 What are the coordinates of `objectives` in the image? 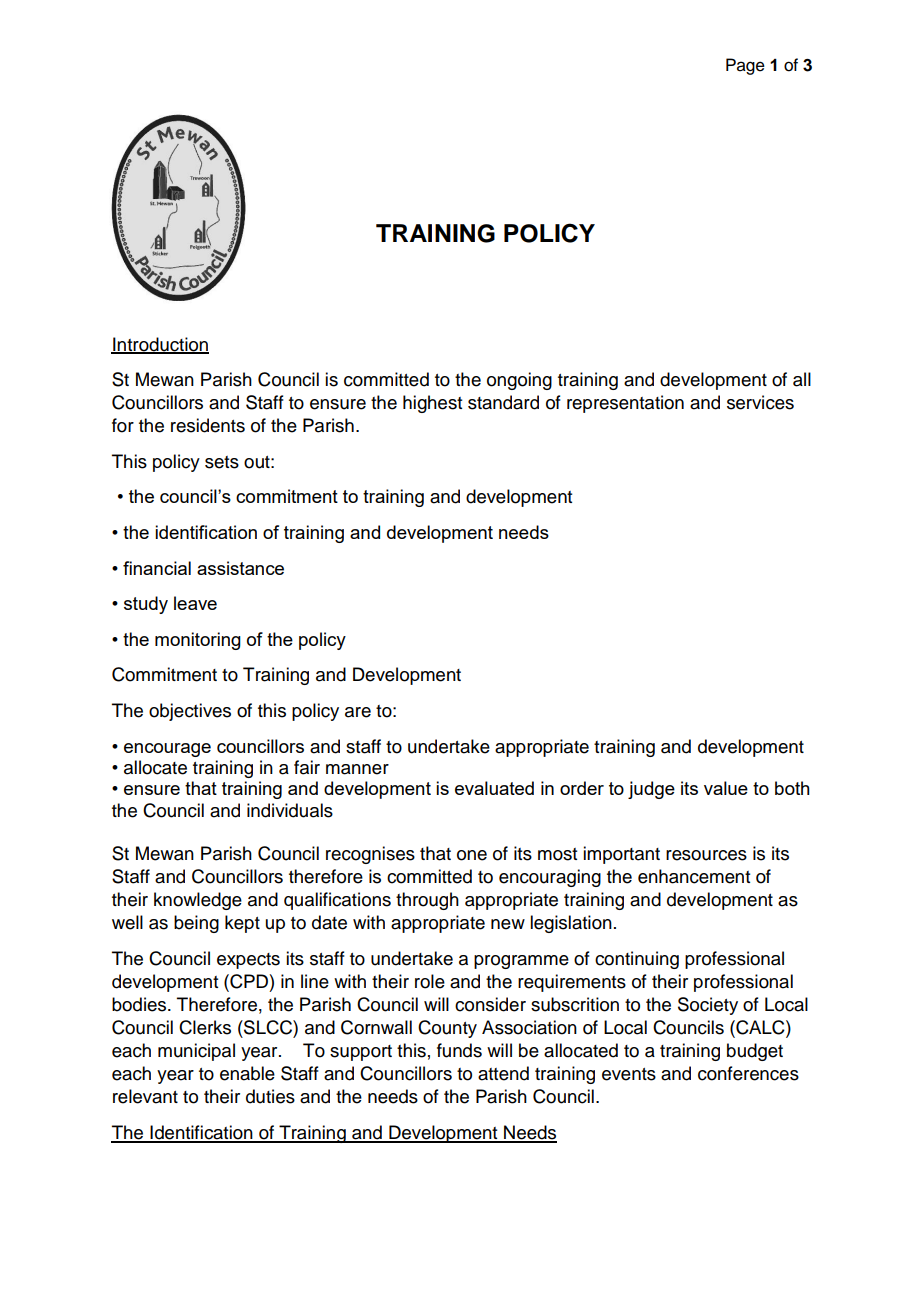 It's located at (190, 712).
